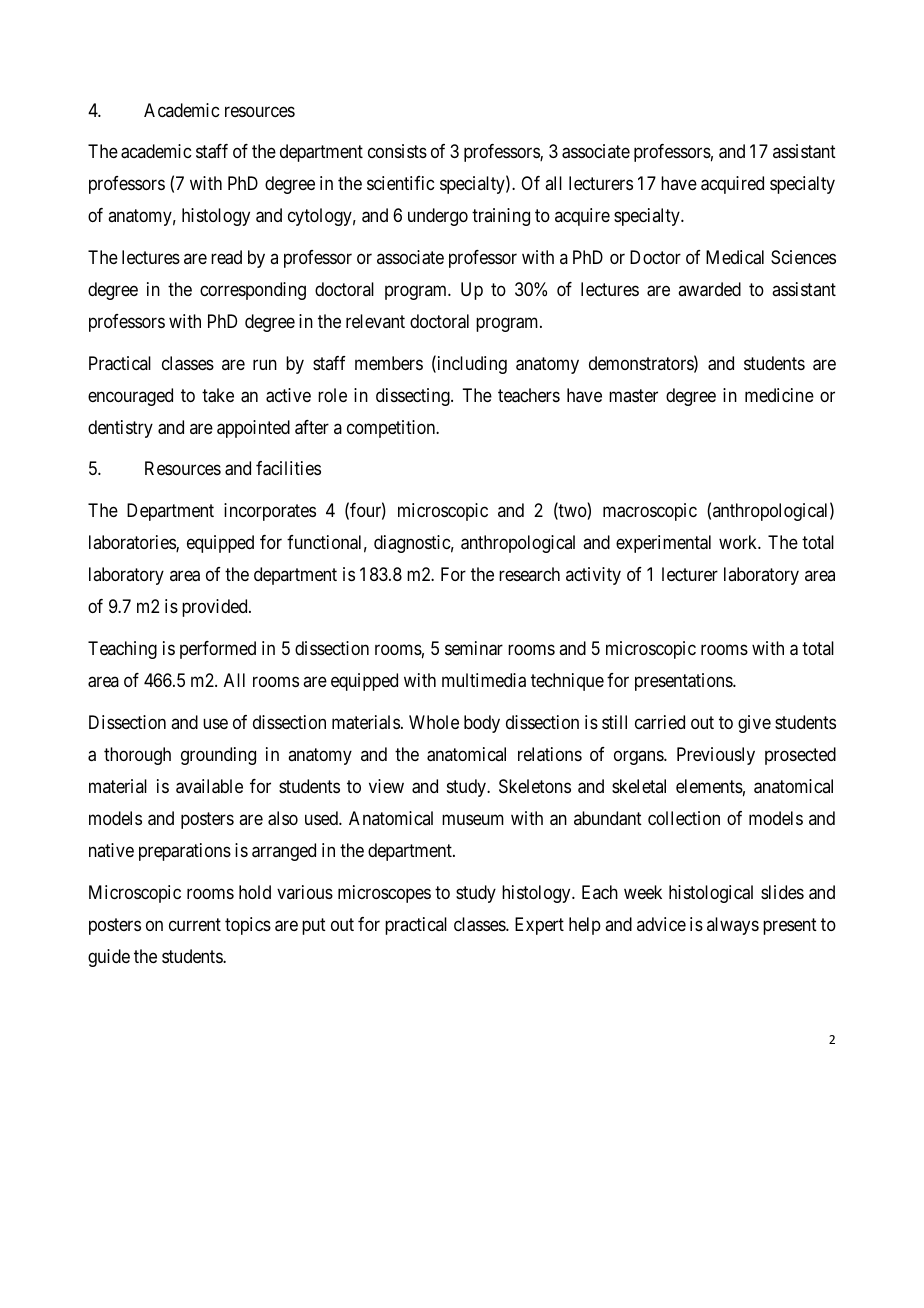  I want to click on Medical, so click(735, 257).
